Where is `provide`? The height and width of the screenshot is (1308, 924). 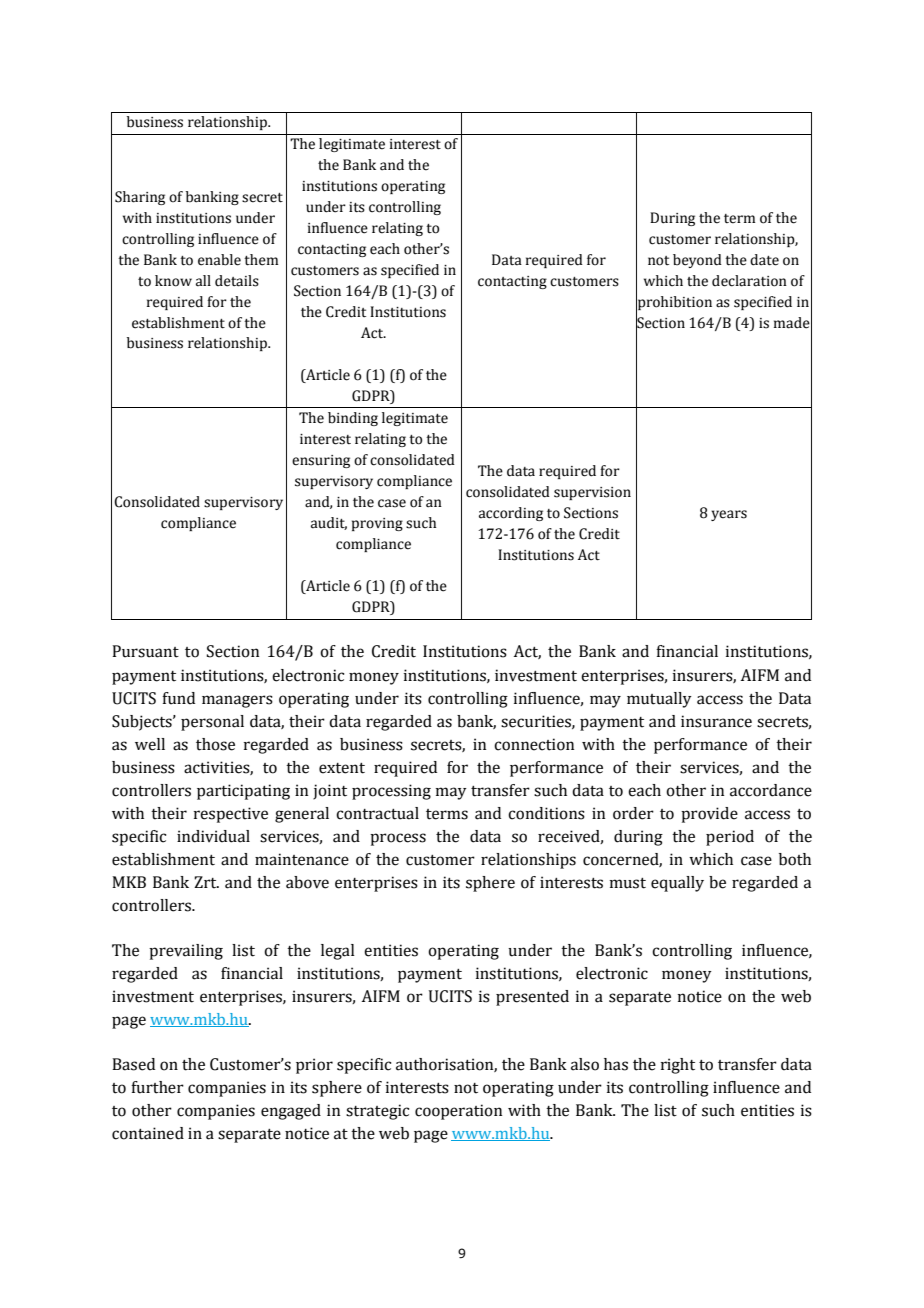 provide is located at coordinates (709, 815).
